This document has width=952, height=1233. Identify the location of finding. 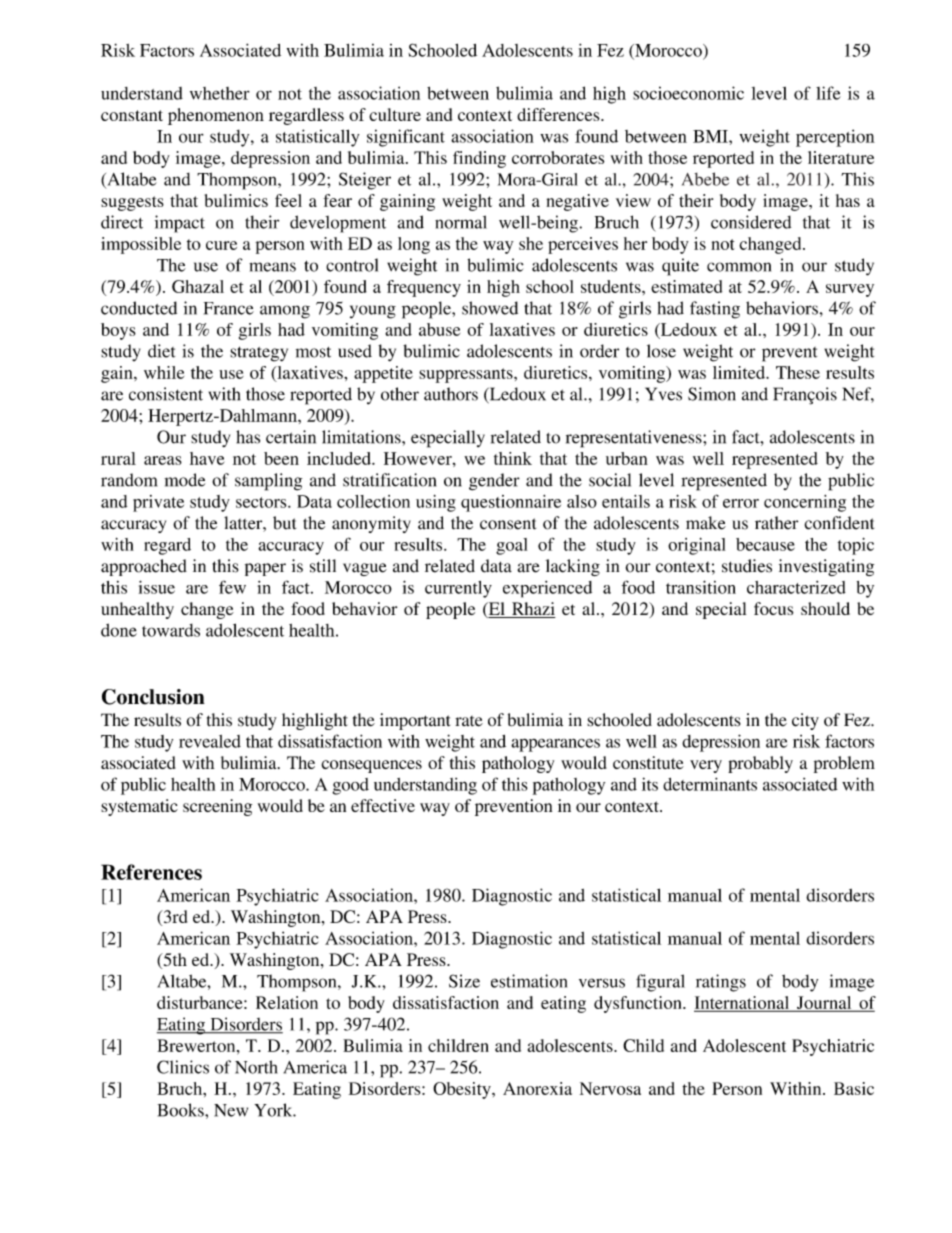
(479, 159).
